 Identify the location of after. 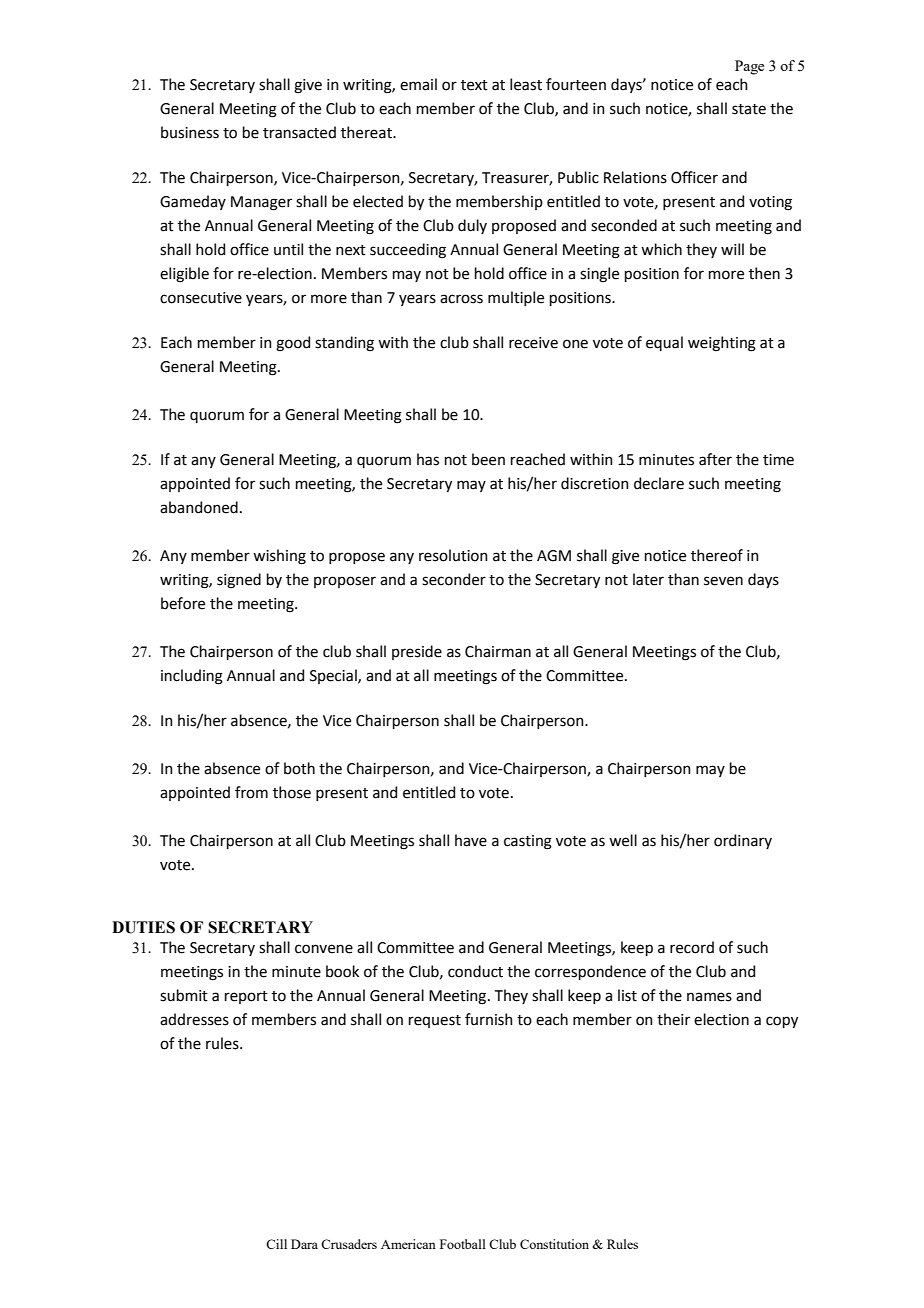
(715, 459).
